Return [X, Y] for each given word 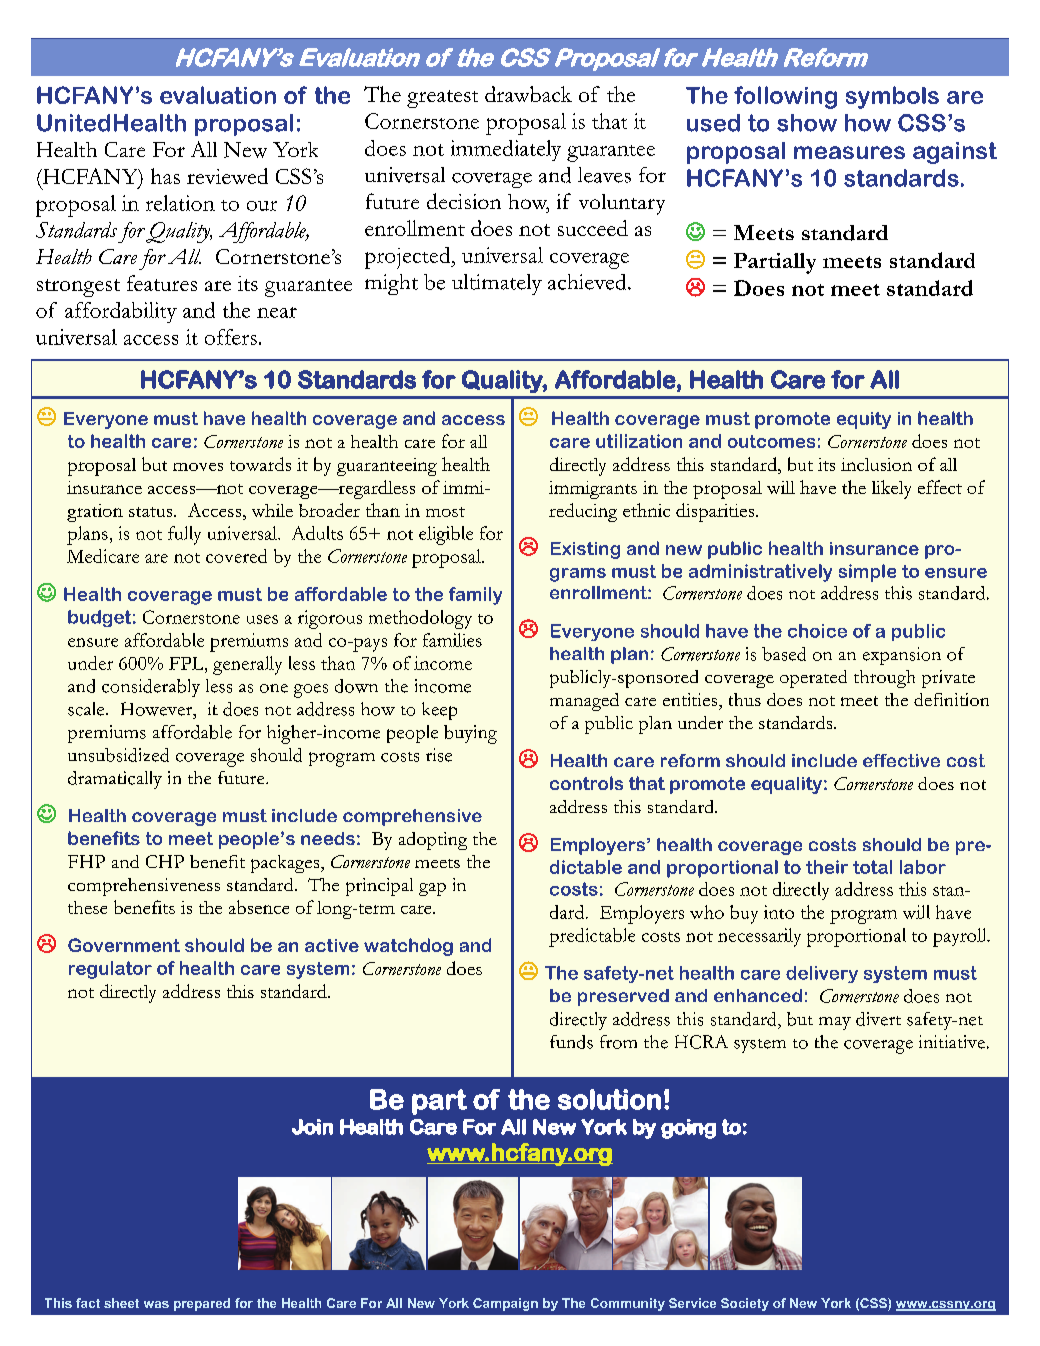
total [872, 867]
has [165, 176]
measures [849, 152]
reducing [583, 512]
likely [891, 489]
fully [184, 535]
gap [432, 889]
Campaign [505, 1304]
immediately [506, 150]
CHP [165, 861]
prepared [202, 1304]
